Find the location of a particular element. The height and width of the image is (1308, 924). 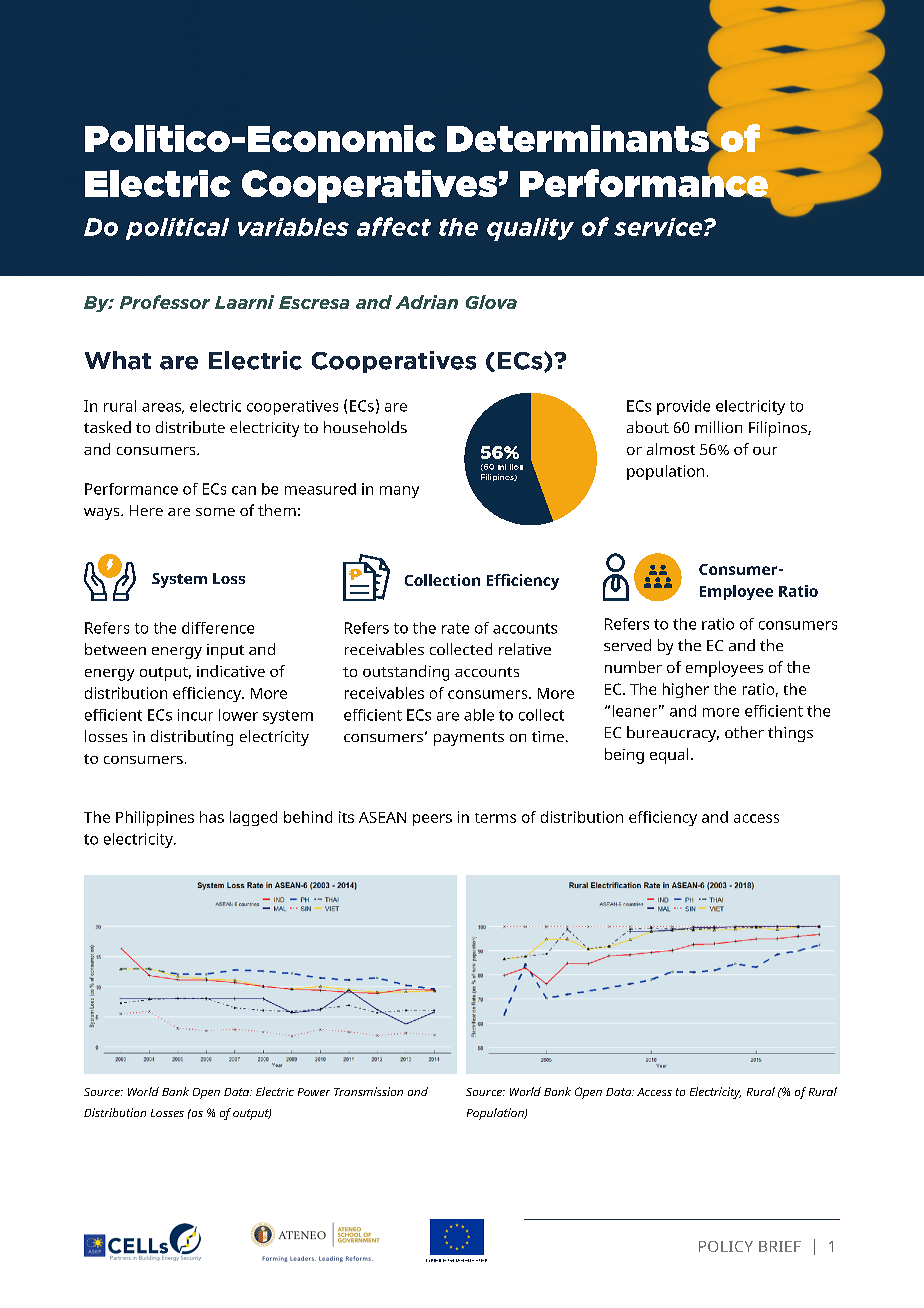

peers is located at coordinates (432, 820).
